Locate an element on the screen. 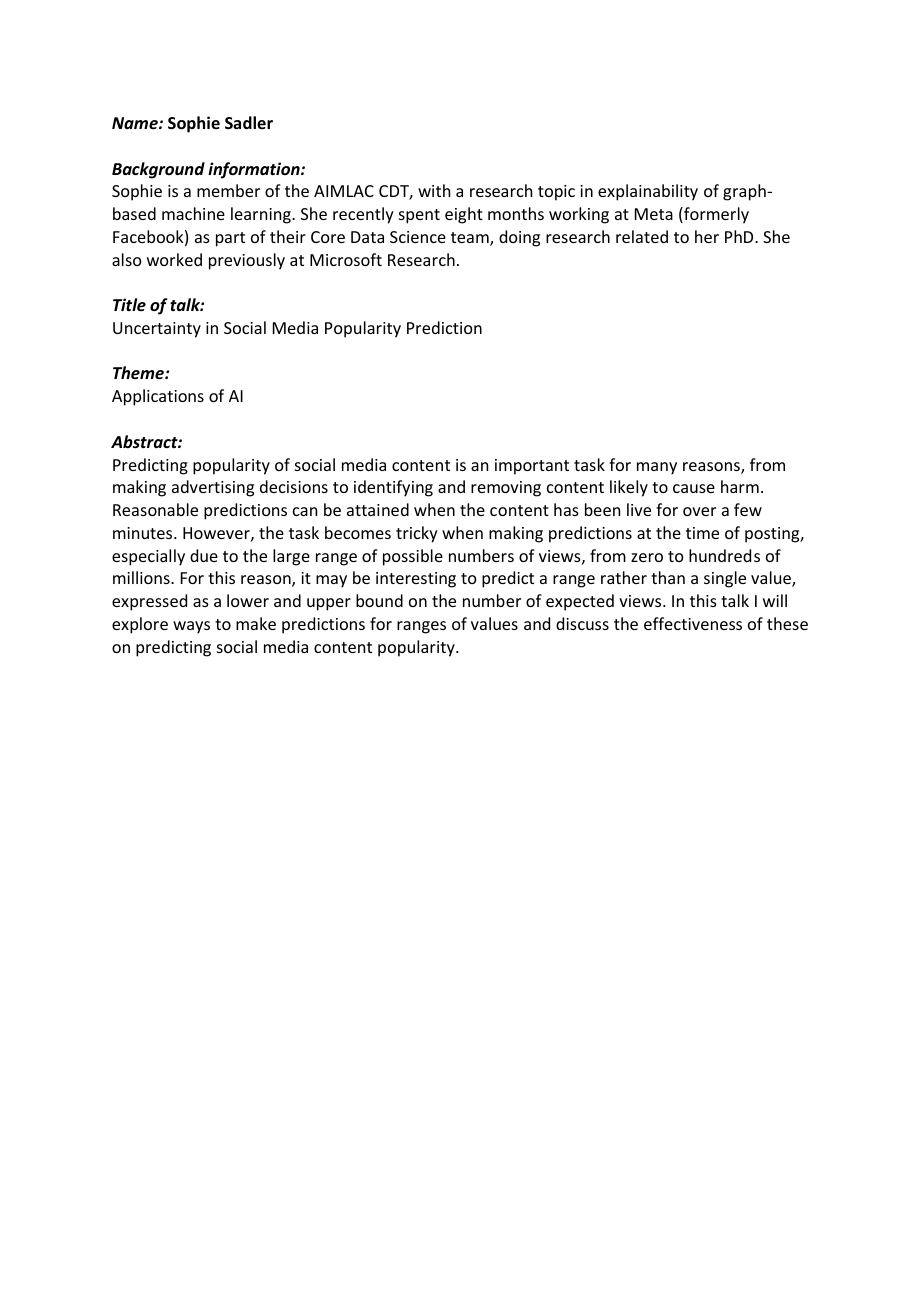 This screenshot has height=1308, width=924. many is located at coordinates (657, 468).
